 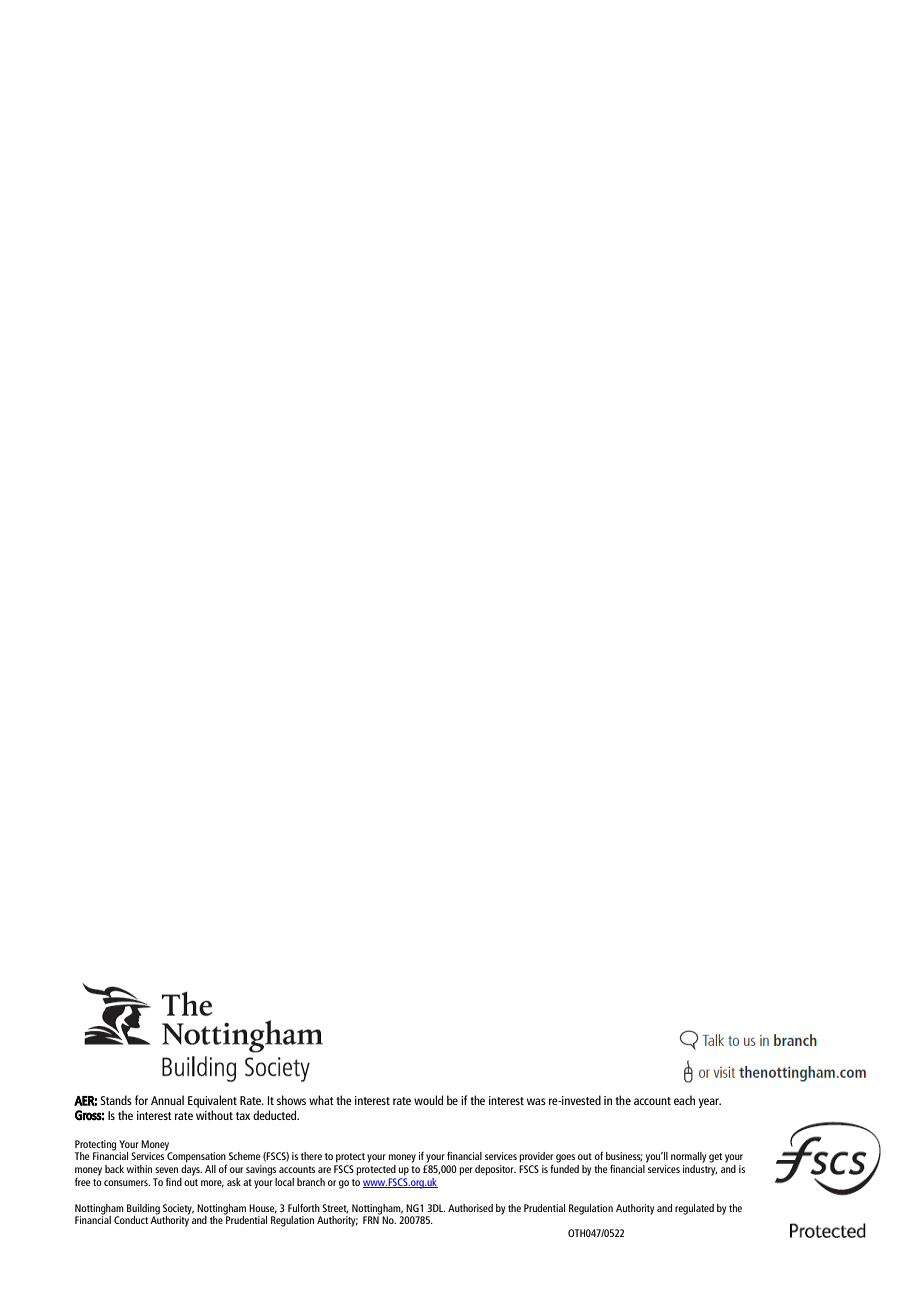 What do you see at coordinates (311, 1156) in the screenshot?
I see `there` at bounding box center [311, 1156].
